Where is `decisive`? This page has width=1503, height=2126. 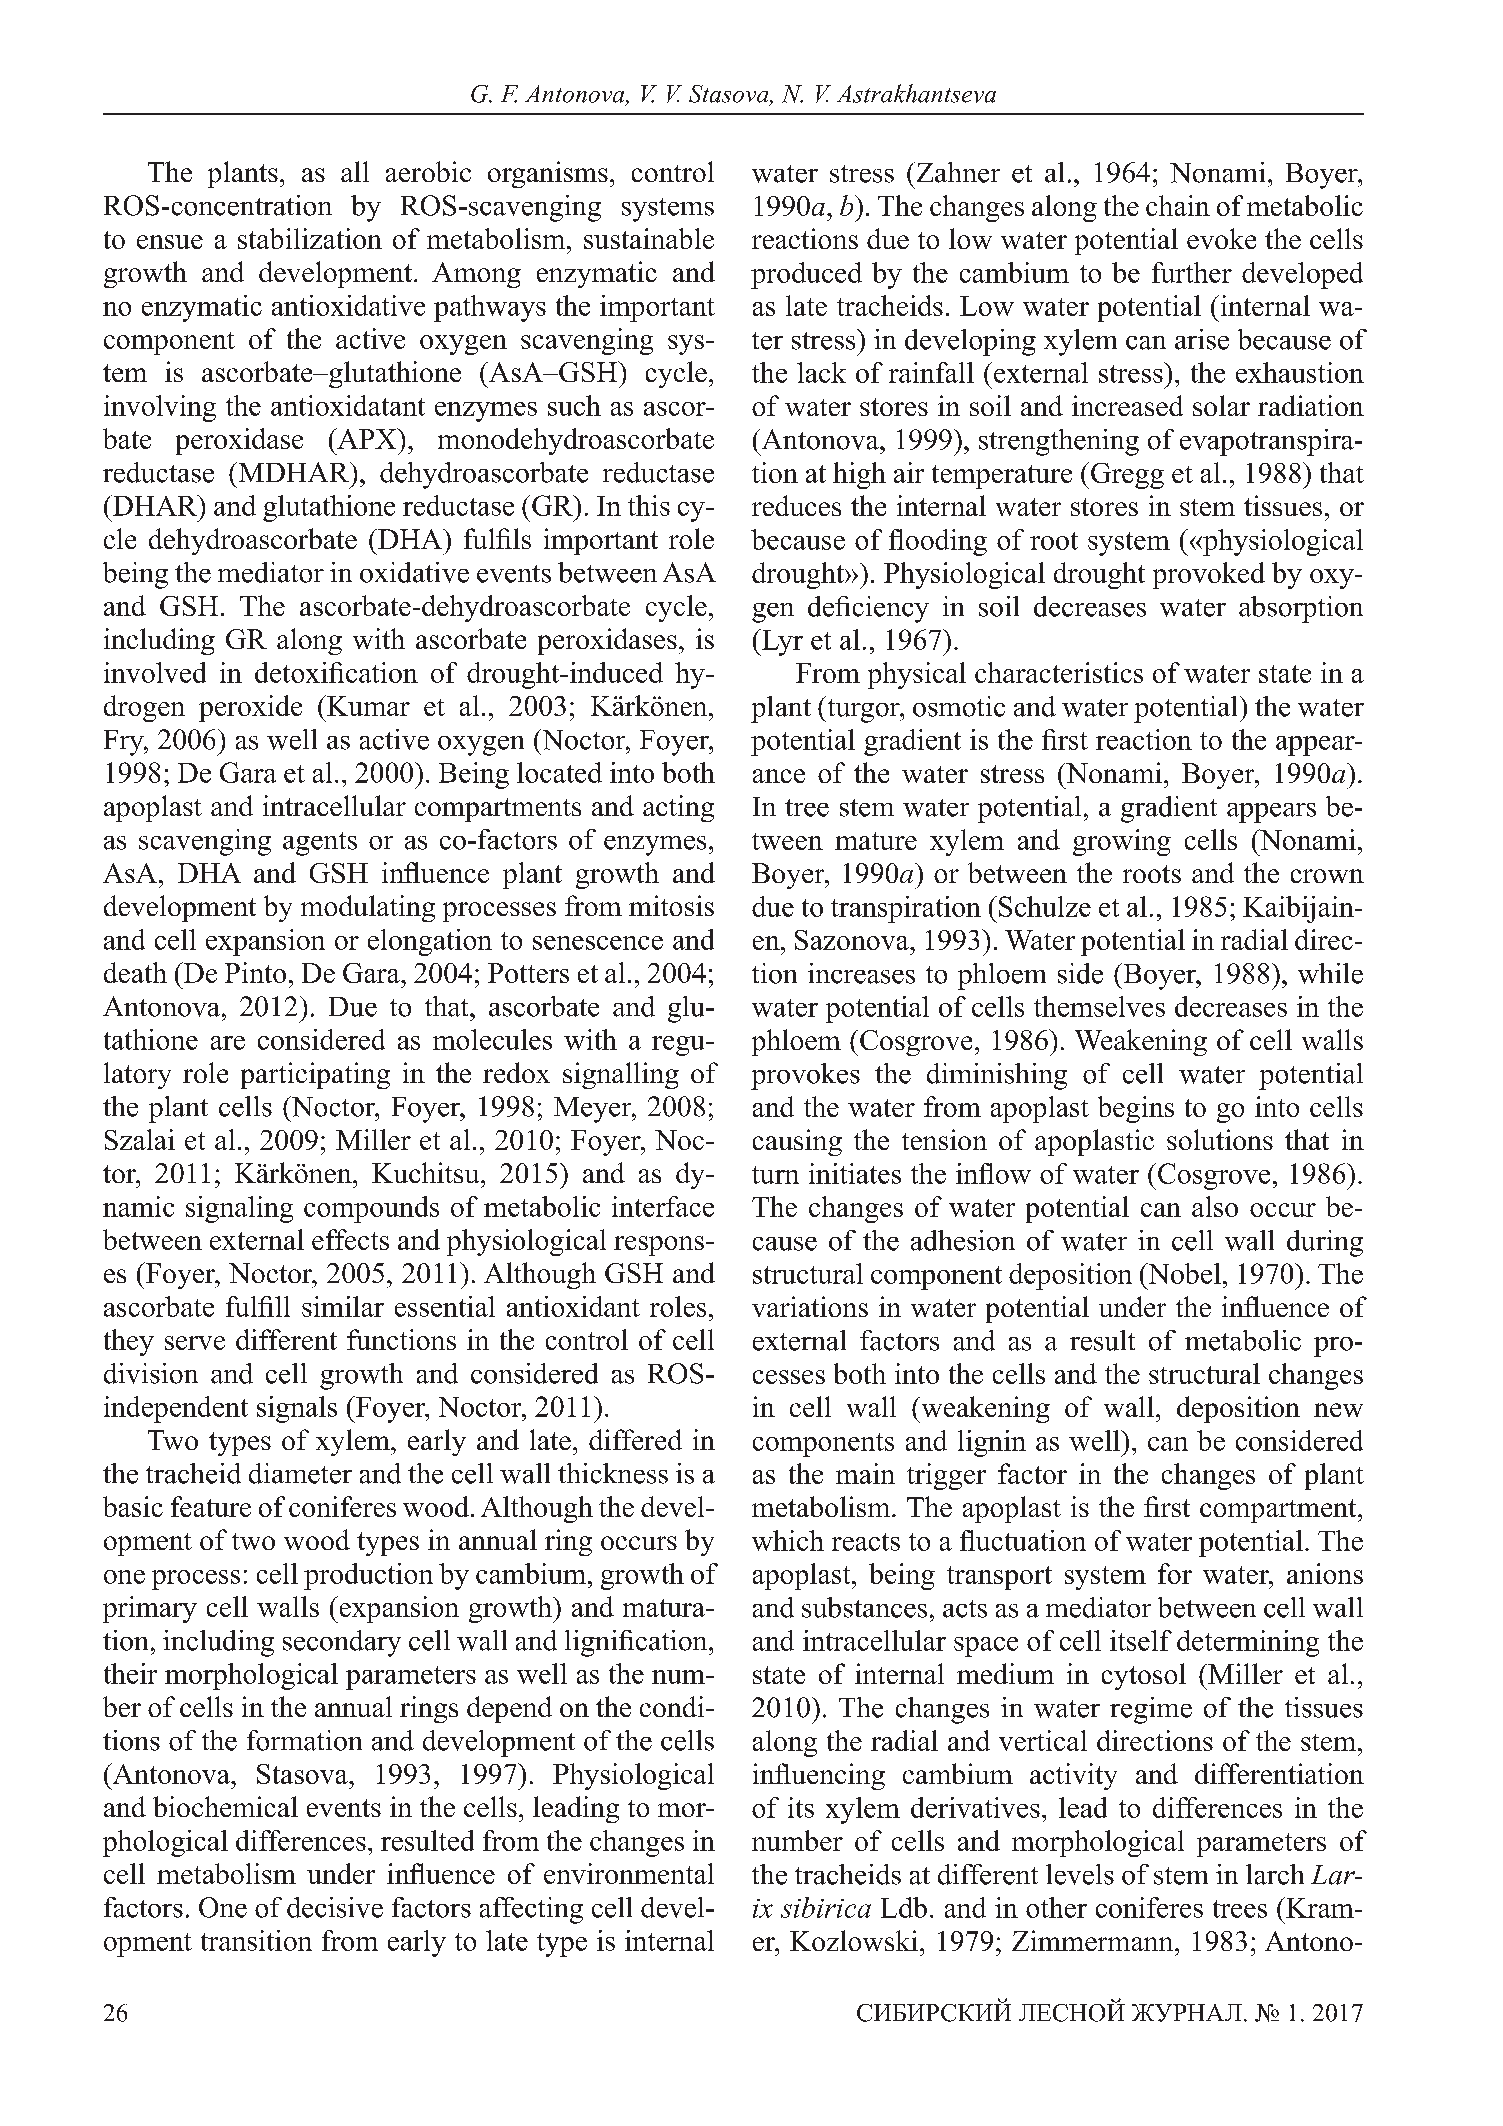
decisive is located at coordinates (335, 1907).
